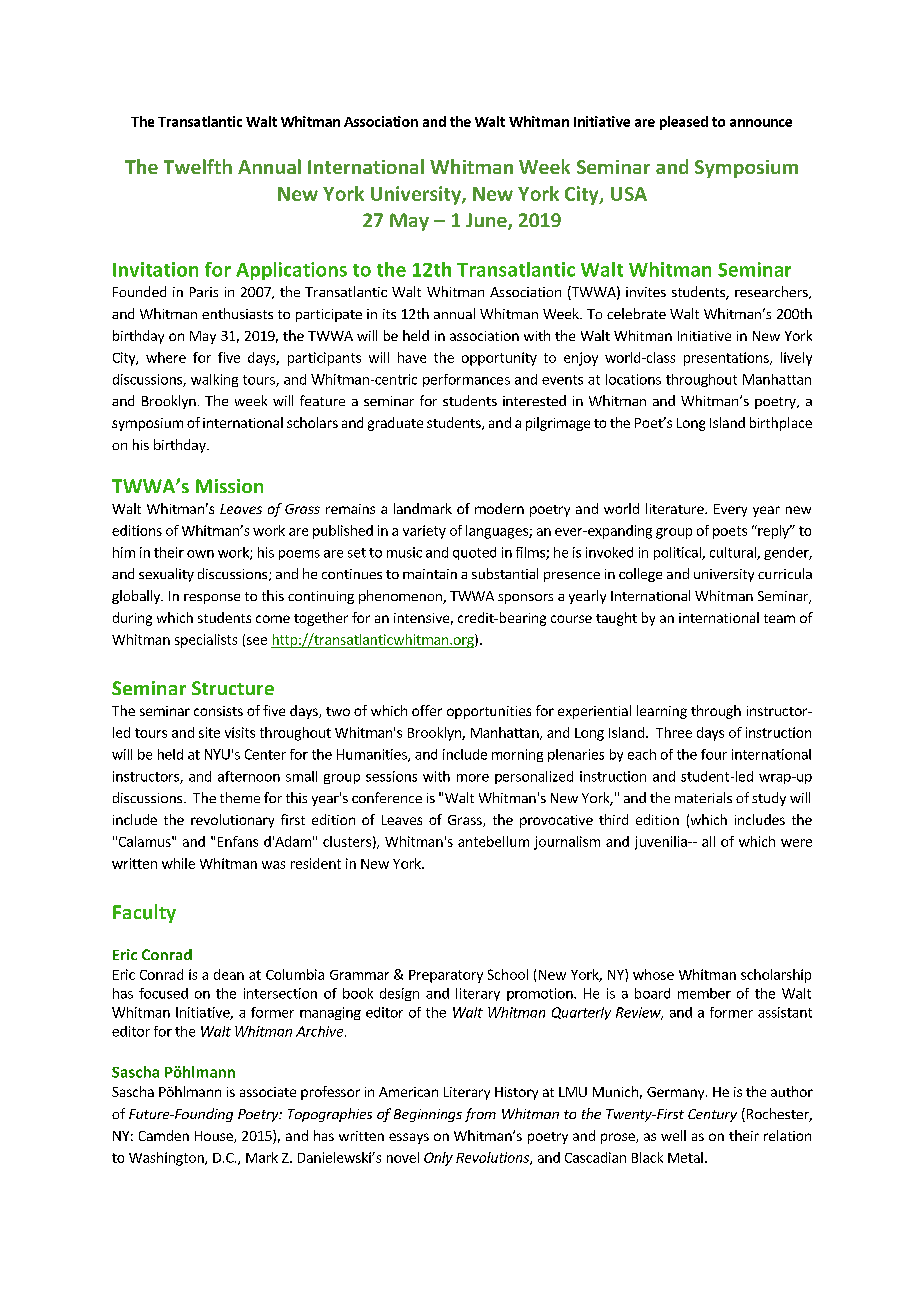 Image resolution: width=924 pixels, height=1308 pixels. What do you see at coordinates (401, 597) in the document?
I see `phenomenon` at bounding box center [401, 597].
